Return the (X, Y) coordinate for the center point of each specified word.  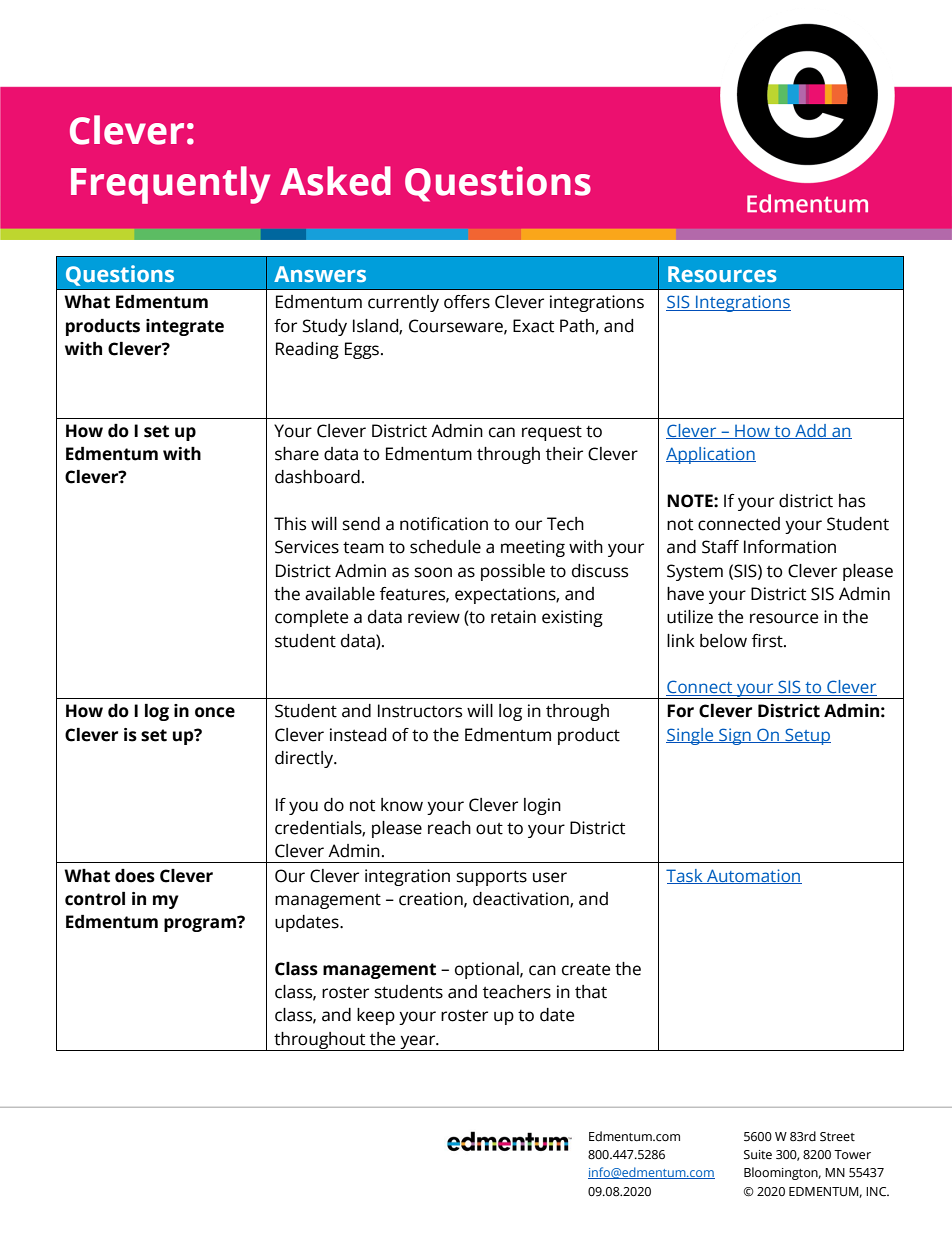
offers (467, 302)
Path (577, 326)
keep (376, 1016)
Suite (758, 1155)
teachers (517, 992)
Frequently (170, 185)
